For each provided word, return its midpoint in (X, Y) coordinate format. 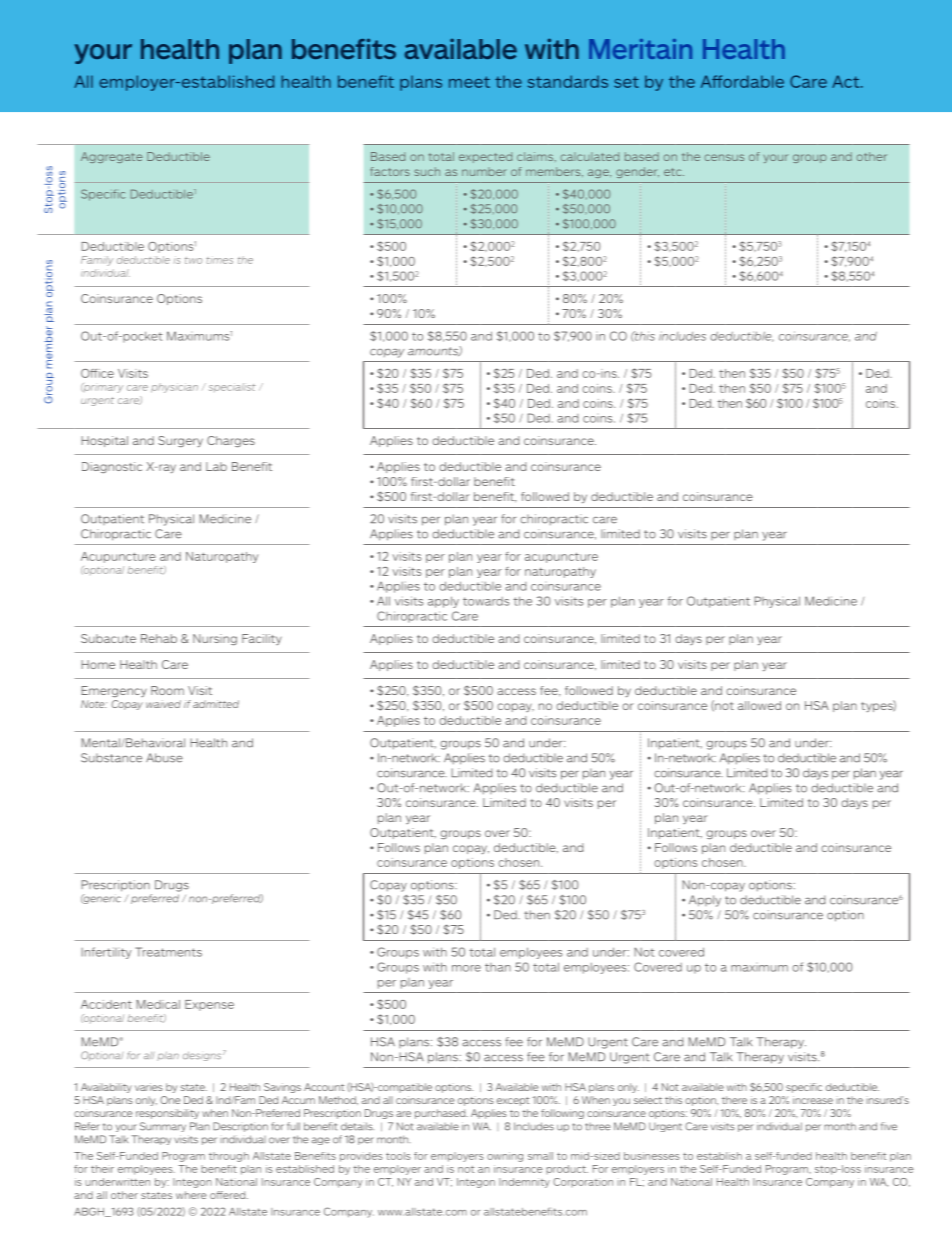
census (724, 157)
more (466, 968)
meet (469, 82)
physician (174, 388)
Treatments (168, 952)
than (498, 967)
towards (486, 601)
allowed (759, 705)
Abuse (164, 758)
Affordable (742, 81)
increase (813, 1100)
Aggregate (112, 157)
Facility (262, 639)
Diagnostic (112, 467)
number (484, 171)
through (229, 1157)
